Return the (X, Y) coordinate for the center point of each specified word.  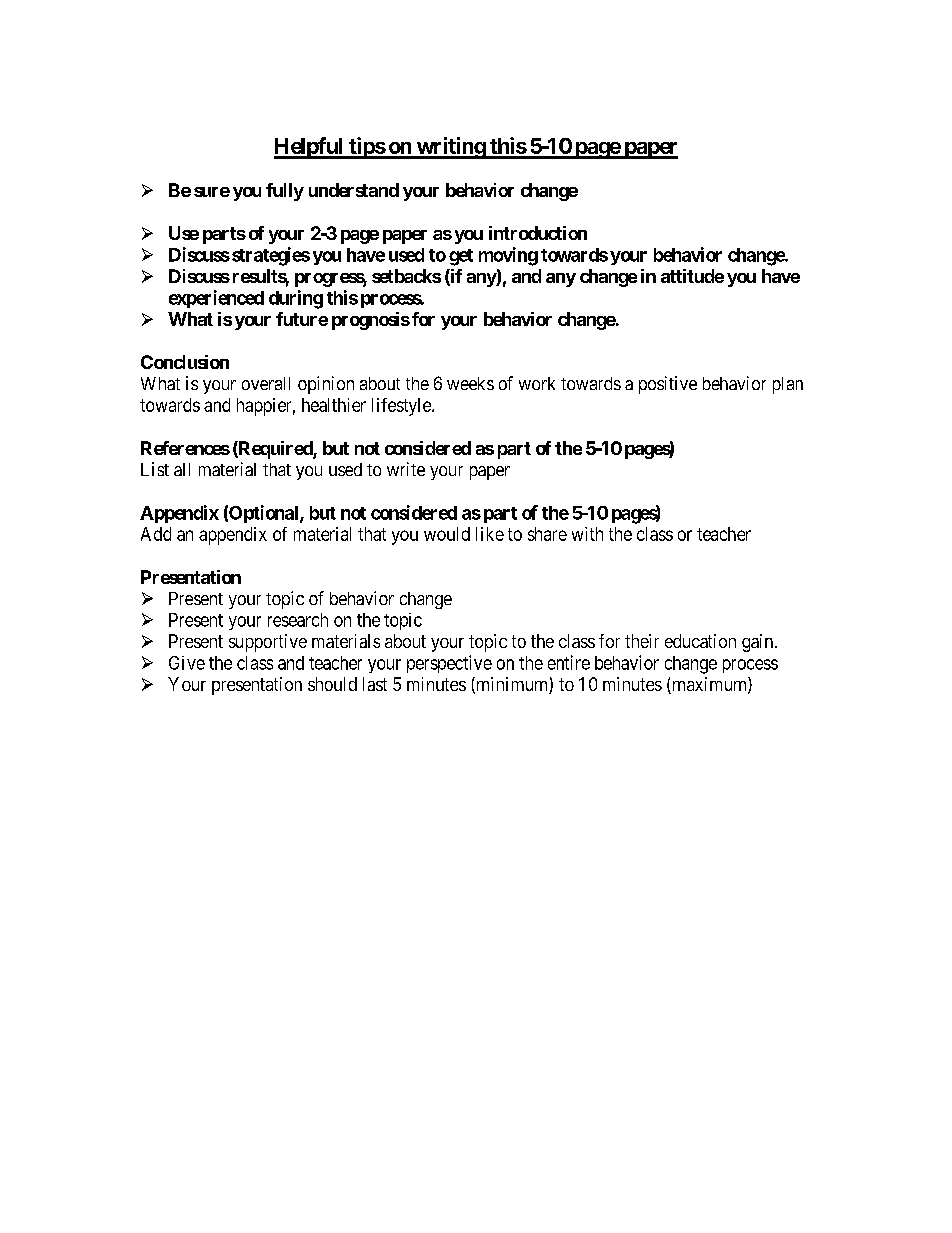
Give (187, 663)
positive (668, 385)
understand (354, 190)
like (490, 534)
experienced (216, 299)
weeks (470, 383)
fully (285, 192)
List (155, 469)
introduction (538, 233)
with (587, 534)
